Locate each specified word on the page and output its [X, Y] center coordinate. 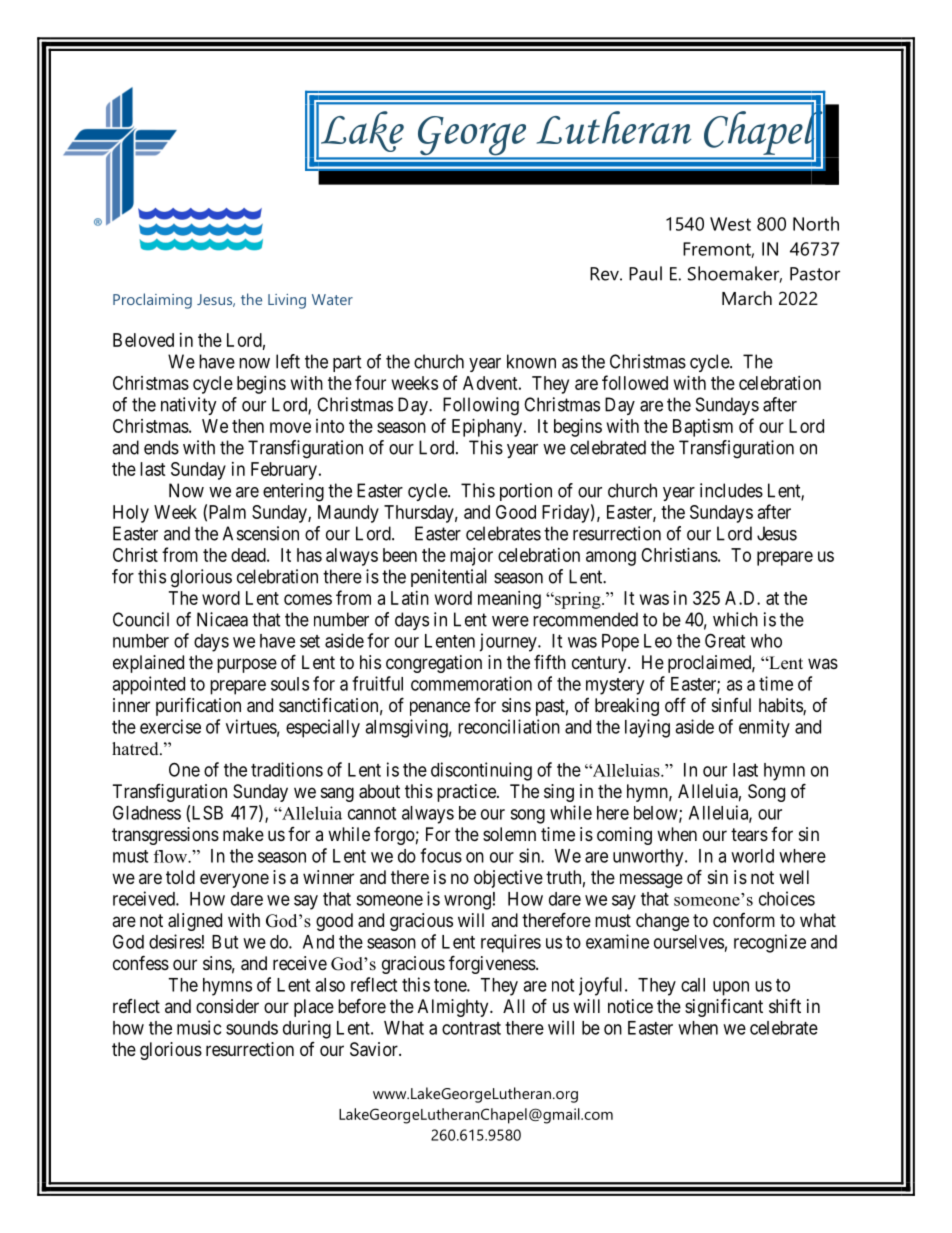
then [248, 426]
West [730, 224]
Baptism [703, 428]
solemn [509, 834]
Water [332, 299]
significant [724, 1007]
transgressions [165, 836]
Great [725, 640]
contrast [471, 1028]
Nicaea [222, 619]
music [199, 1027]
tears [749, 834]
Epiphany [488, 428]
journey [509, 642]
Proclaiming [152, 301]
